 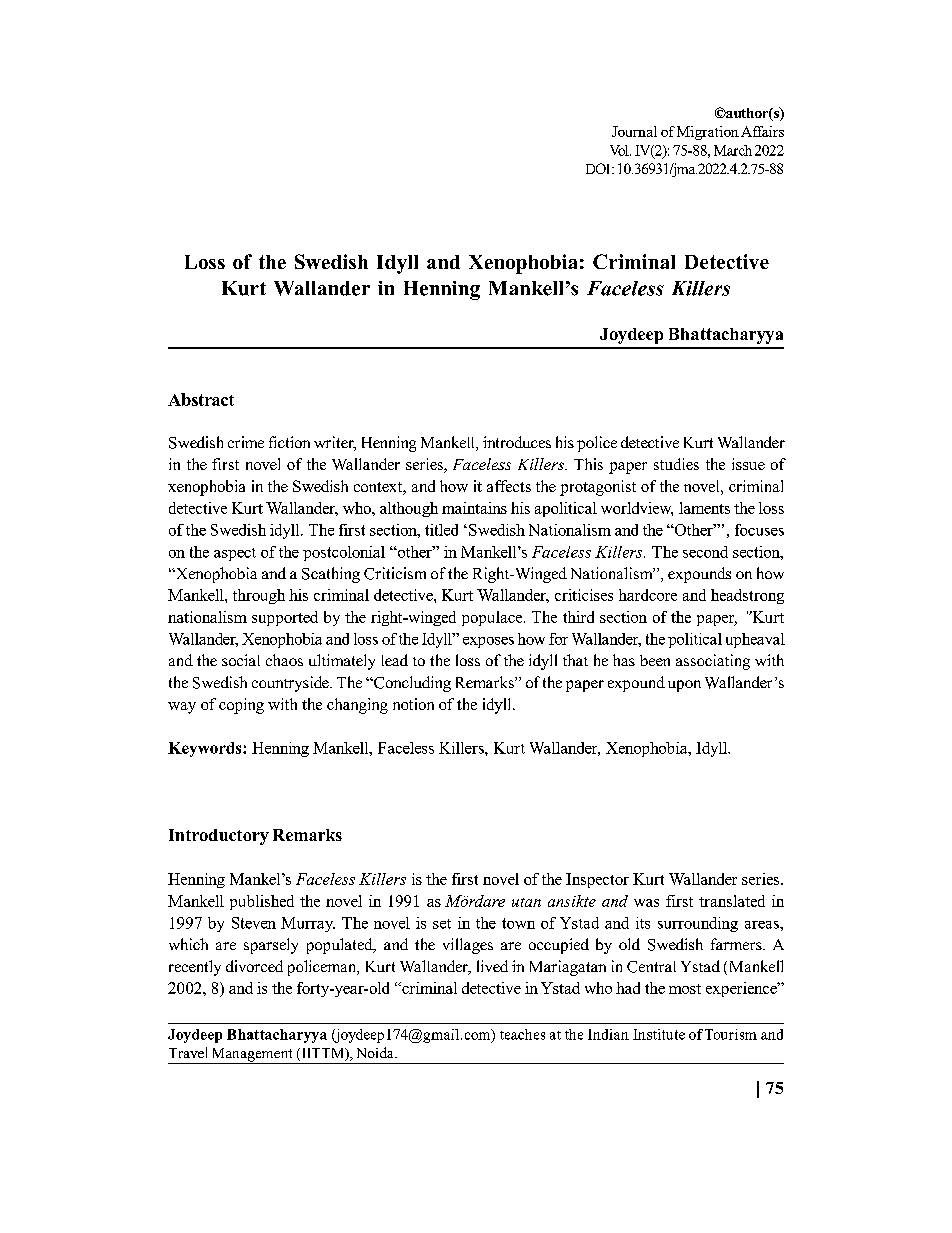 I want to click on Migration, so click(x=706, y=133).
